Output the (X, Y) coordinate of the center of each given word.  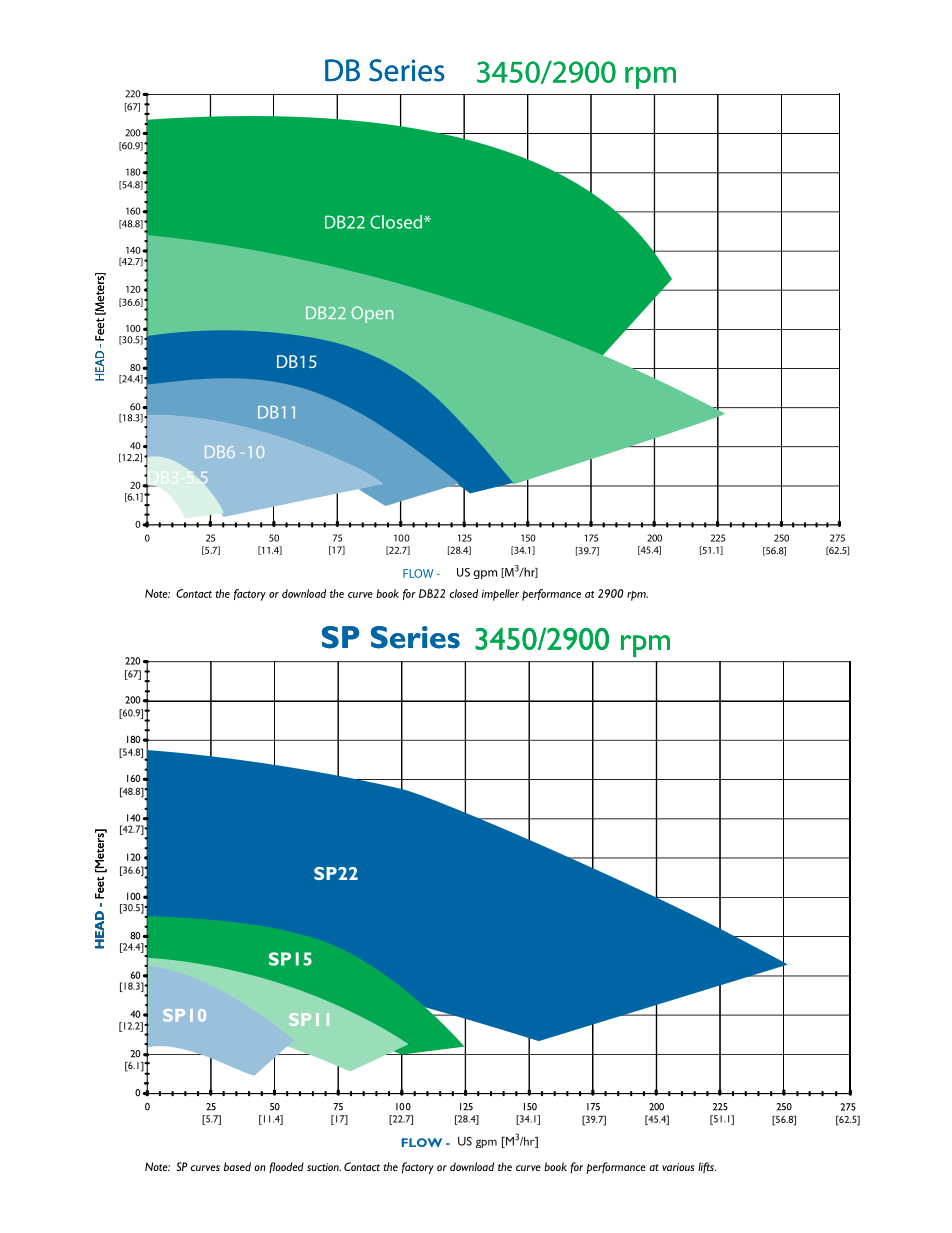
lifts (707, 1168)
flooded (286, 1168)
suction (324, 1167)
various (678, 1167)
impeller (500, 595)
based (237, 1166)
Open (372, 314)
